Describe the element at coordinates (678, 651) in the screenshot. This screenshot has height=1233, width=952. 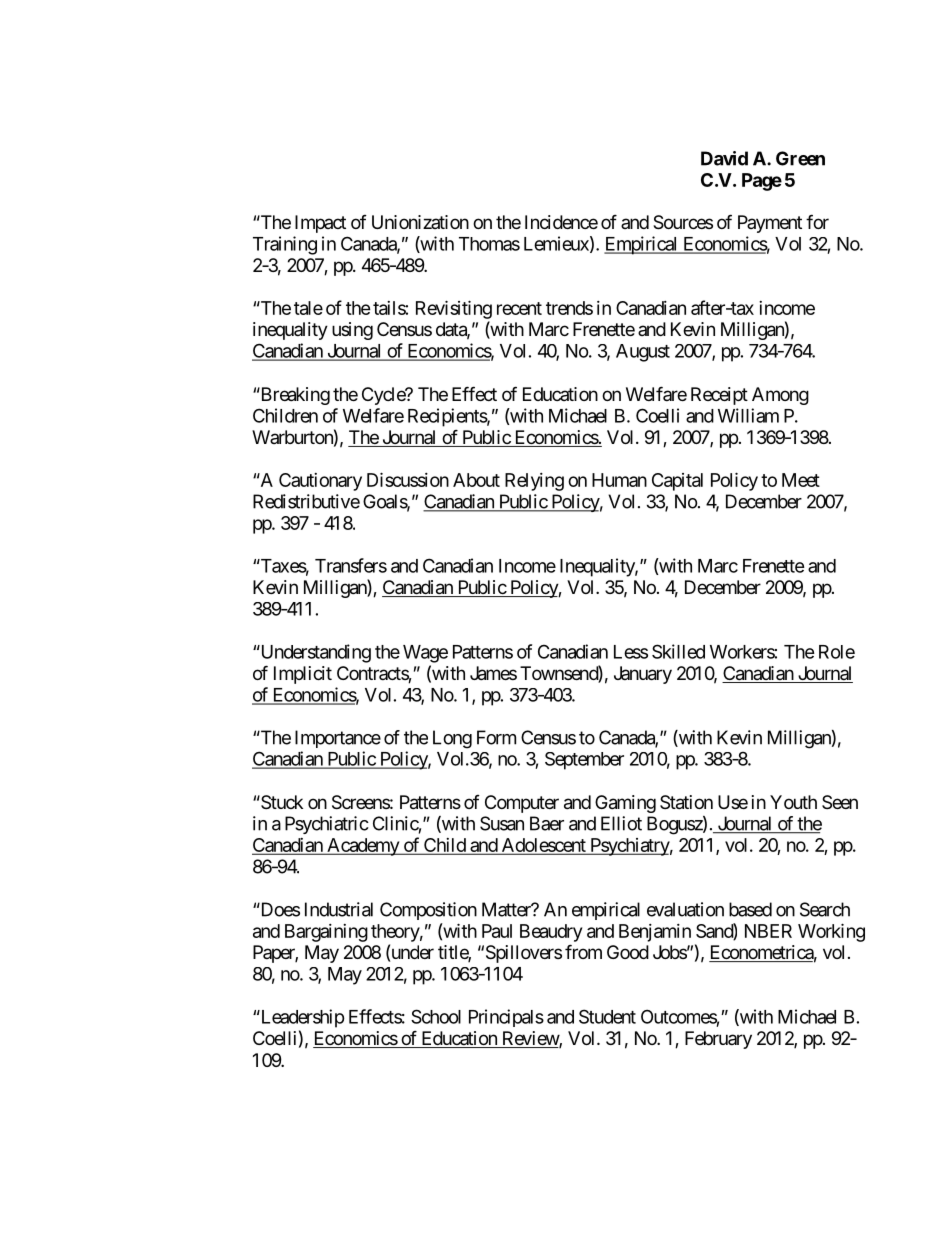
I see `Skilled` at that location.
